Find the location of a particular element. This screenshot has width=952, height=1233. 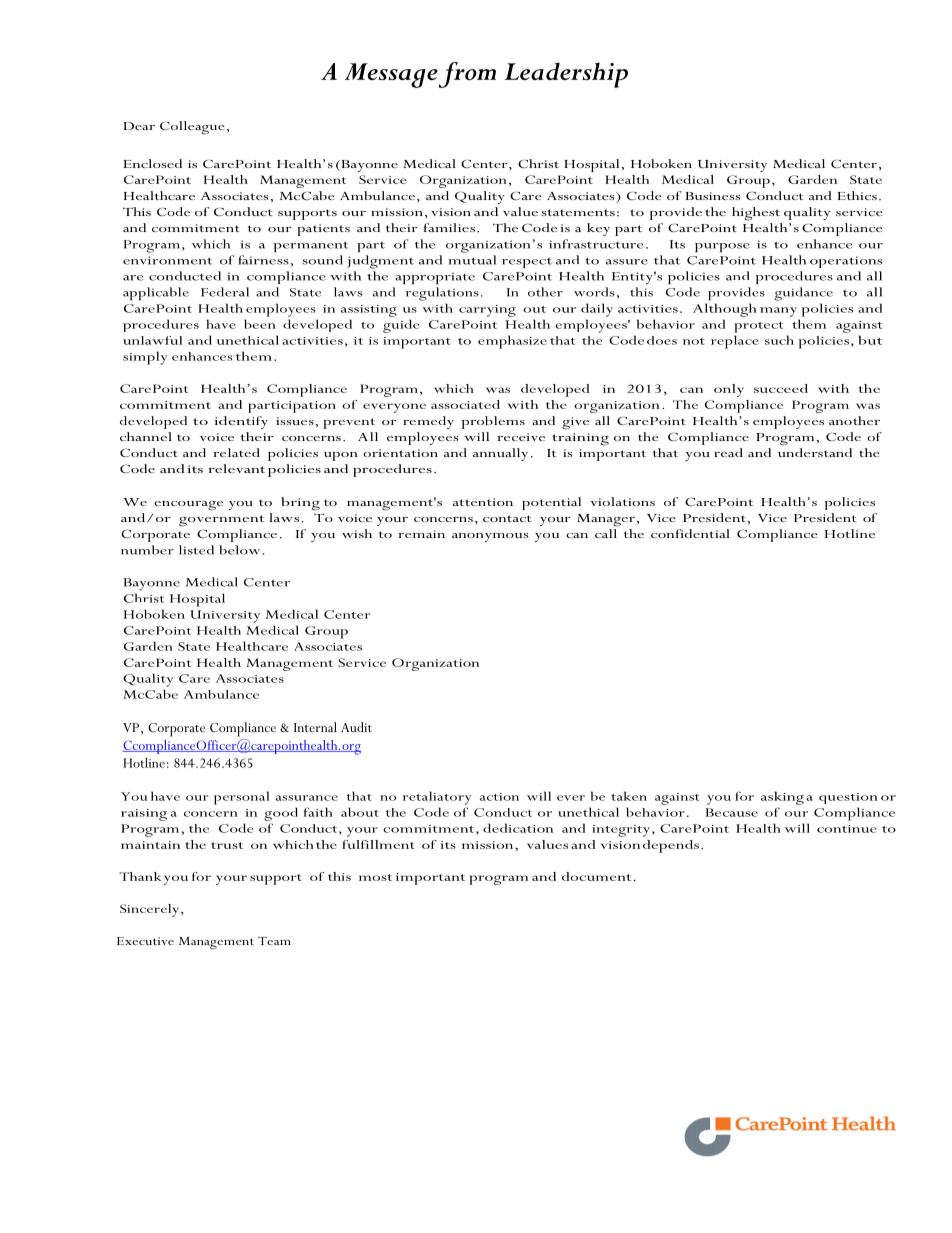

action is located at coordinates (499, 797).
